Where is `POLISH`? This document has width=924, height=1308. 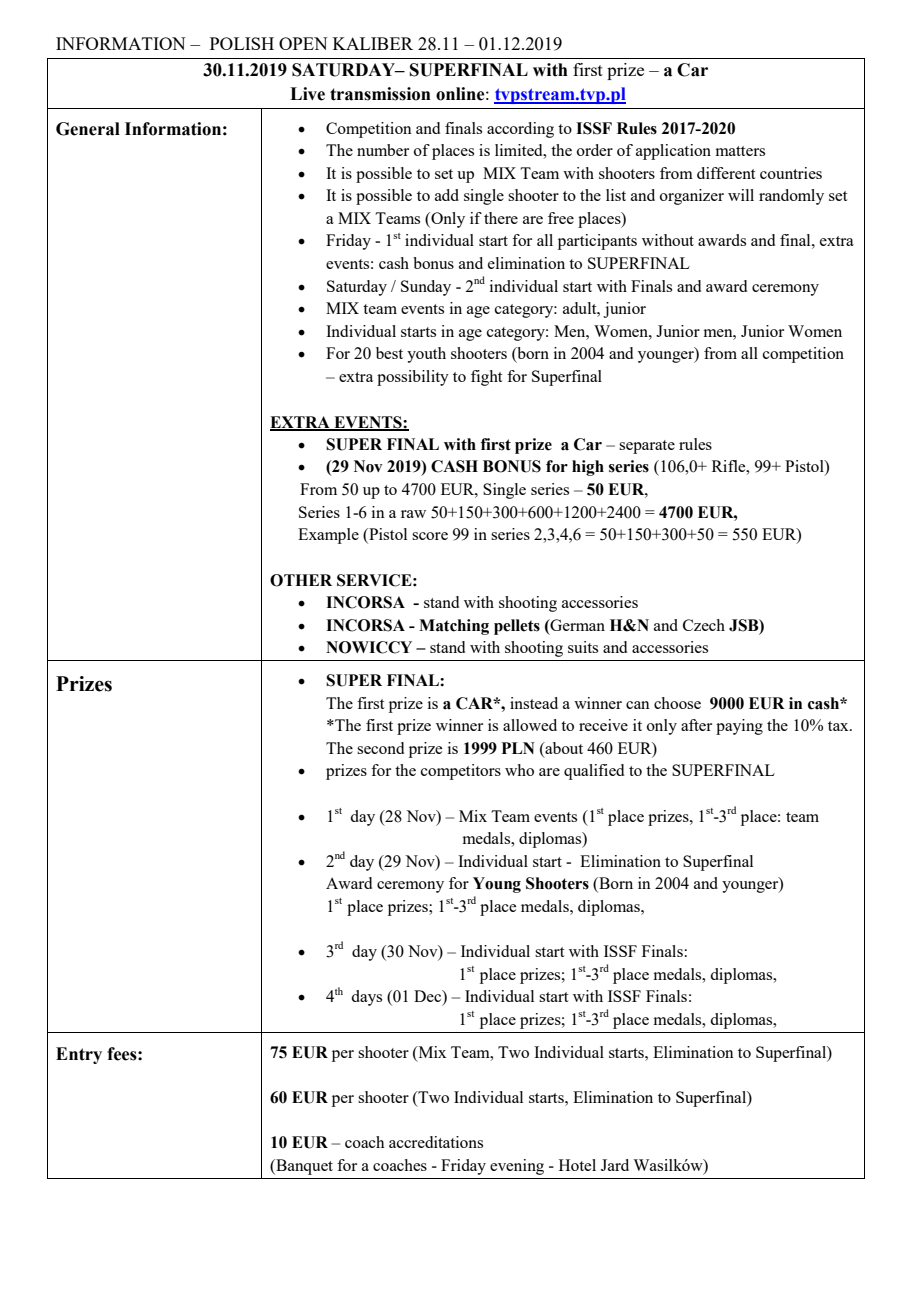 POLISH is located at coordinates (242, 43).
